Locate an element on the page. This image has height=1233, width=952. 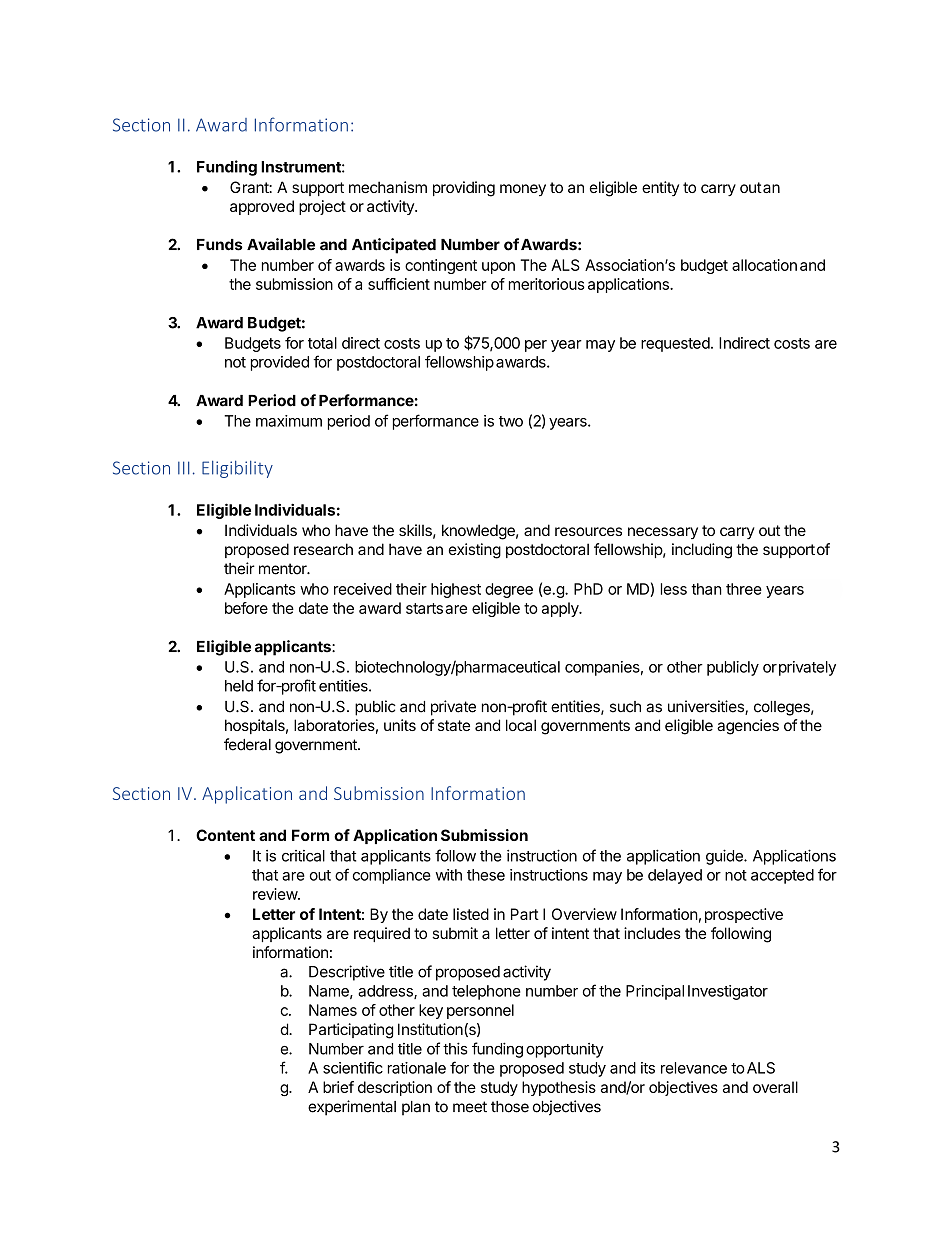
entity is located at coordinates (660, 188).
